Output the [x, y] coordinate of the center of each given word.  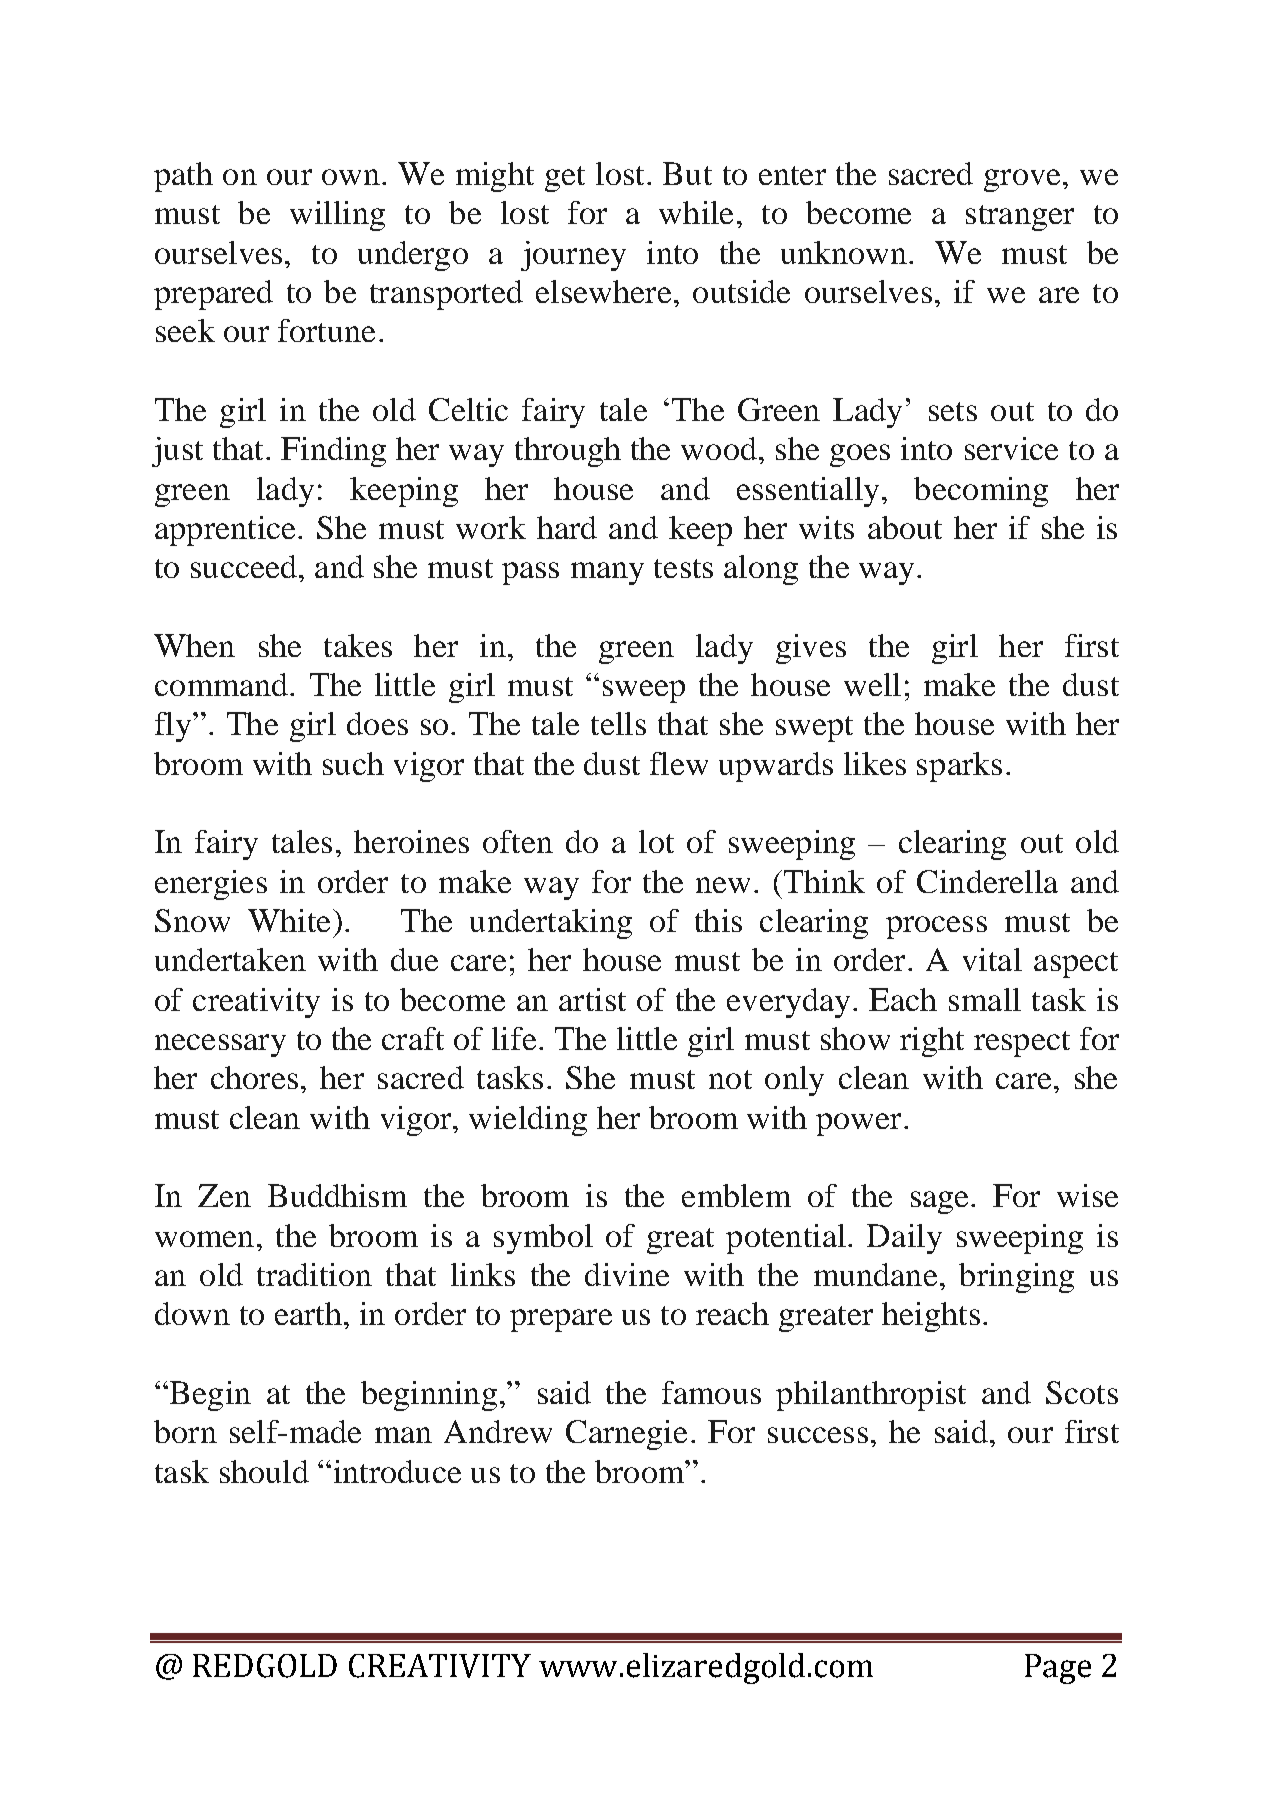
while [696, 212]
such [353, 763]
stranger [1020, 218]
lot [656, 841]
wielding [528, 1121]
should [264, 1471]
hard [567, 527]
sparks [959, 767]
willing [337, 216]
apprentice [225, 531]
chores [254, 1077]
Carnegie [626, 1435]
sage [939, 1202]
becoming [981, 492]
